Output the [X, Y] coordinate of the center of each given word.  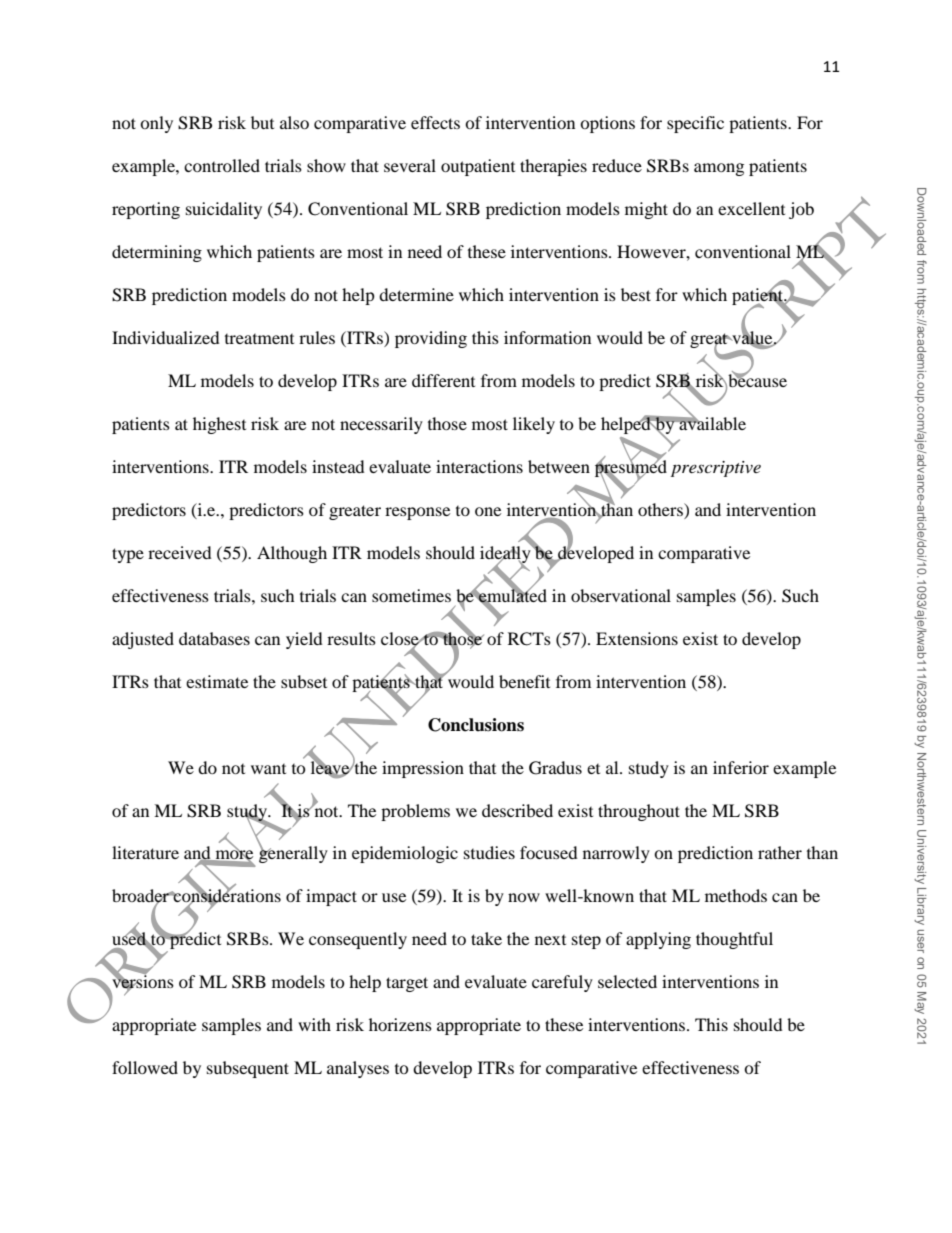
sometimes [411, 595]
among [719, 169]
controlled [222, 165]
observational [621, 595]
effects [435, 122]
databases [214, 638]
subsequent [248, 1069]
